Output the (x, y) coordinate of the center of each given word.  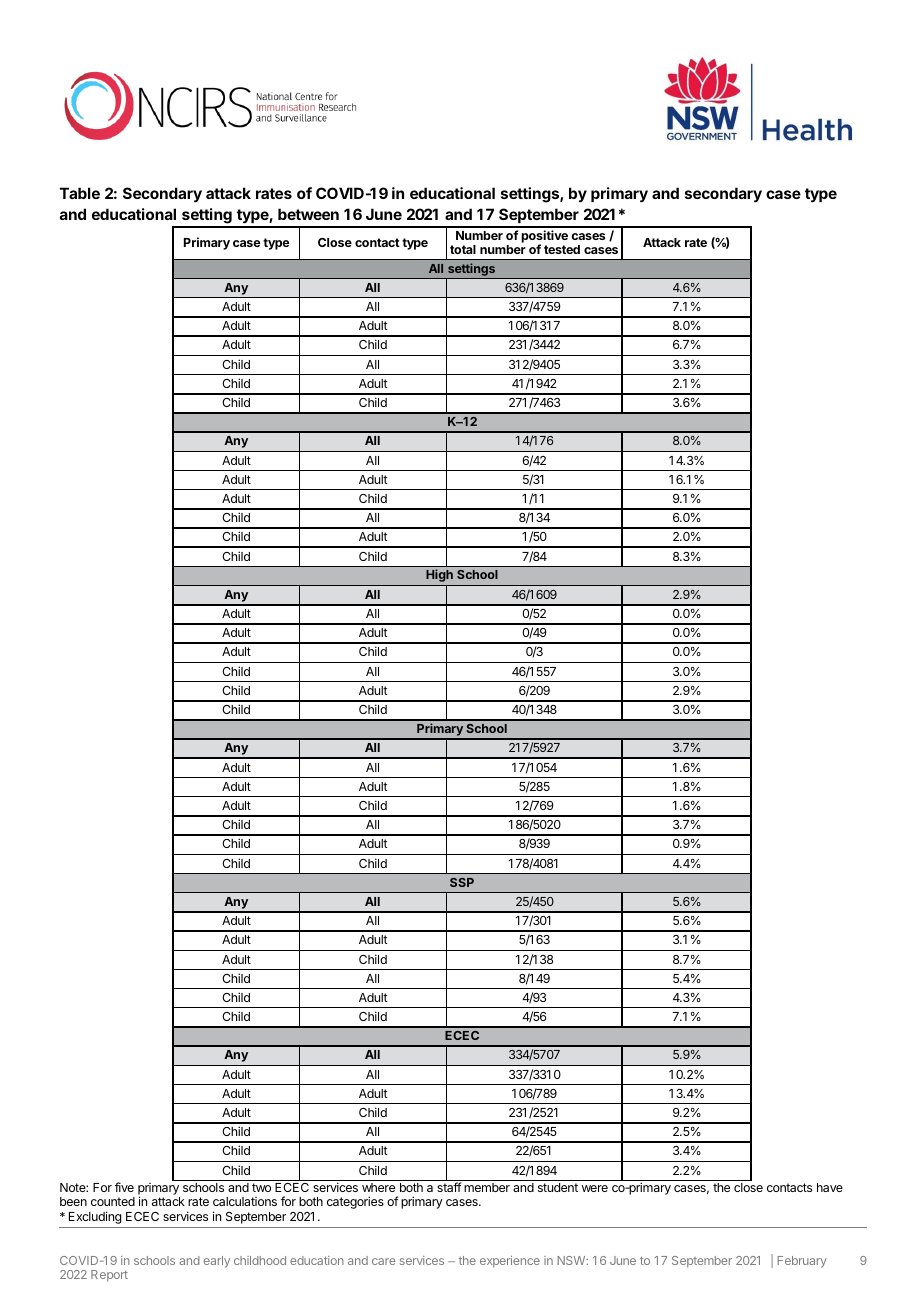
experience (510, 1262)
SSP (462, 882)
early (217, 1262)
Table (80, 193)
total (463, 249)
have (830, 1187)
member (487, 1187)
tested (562, 249)
